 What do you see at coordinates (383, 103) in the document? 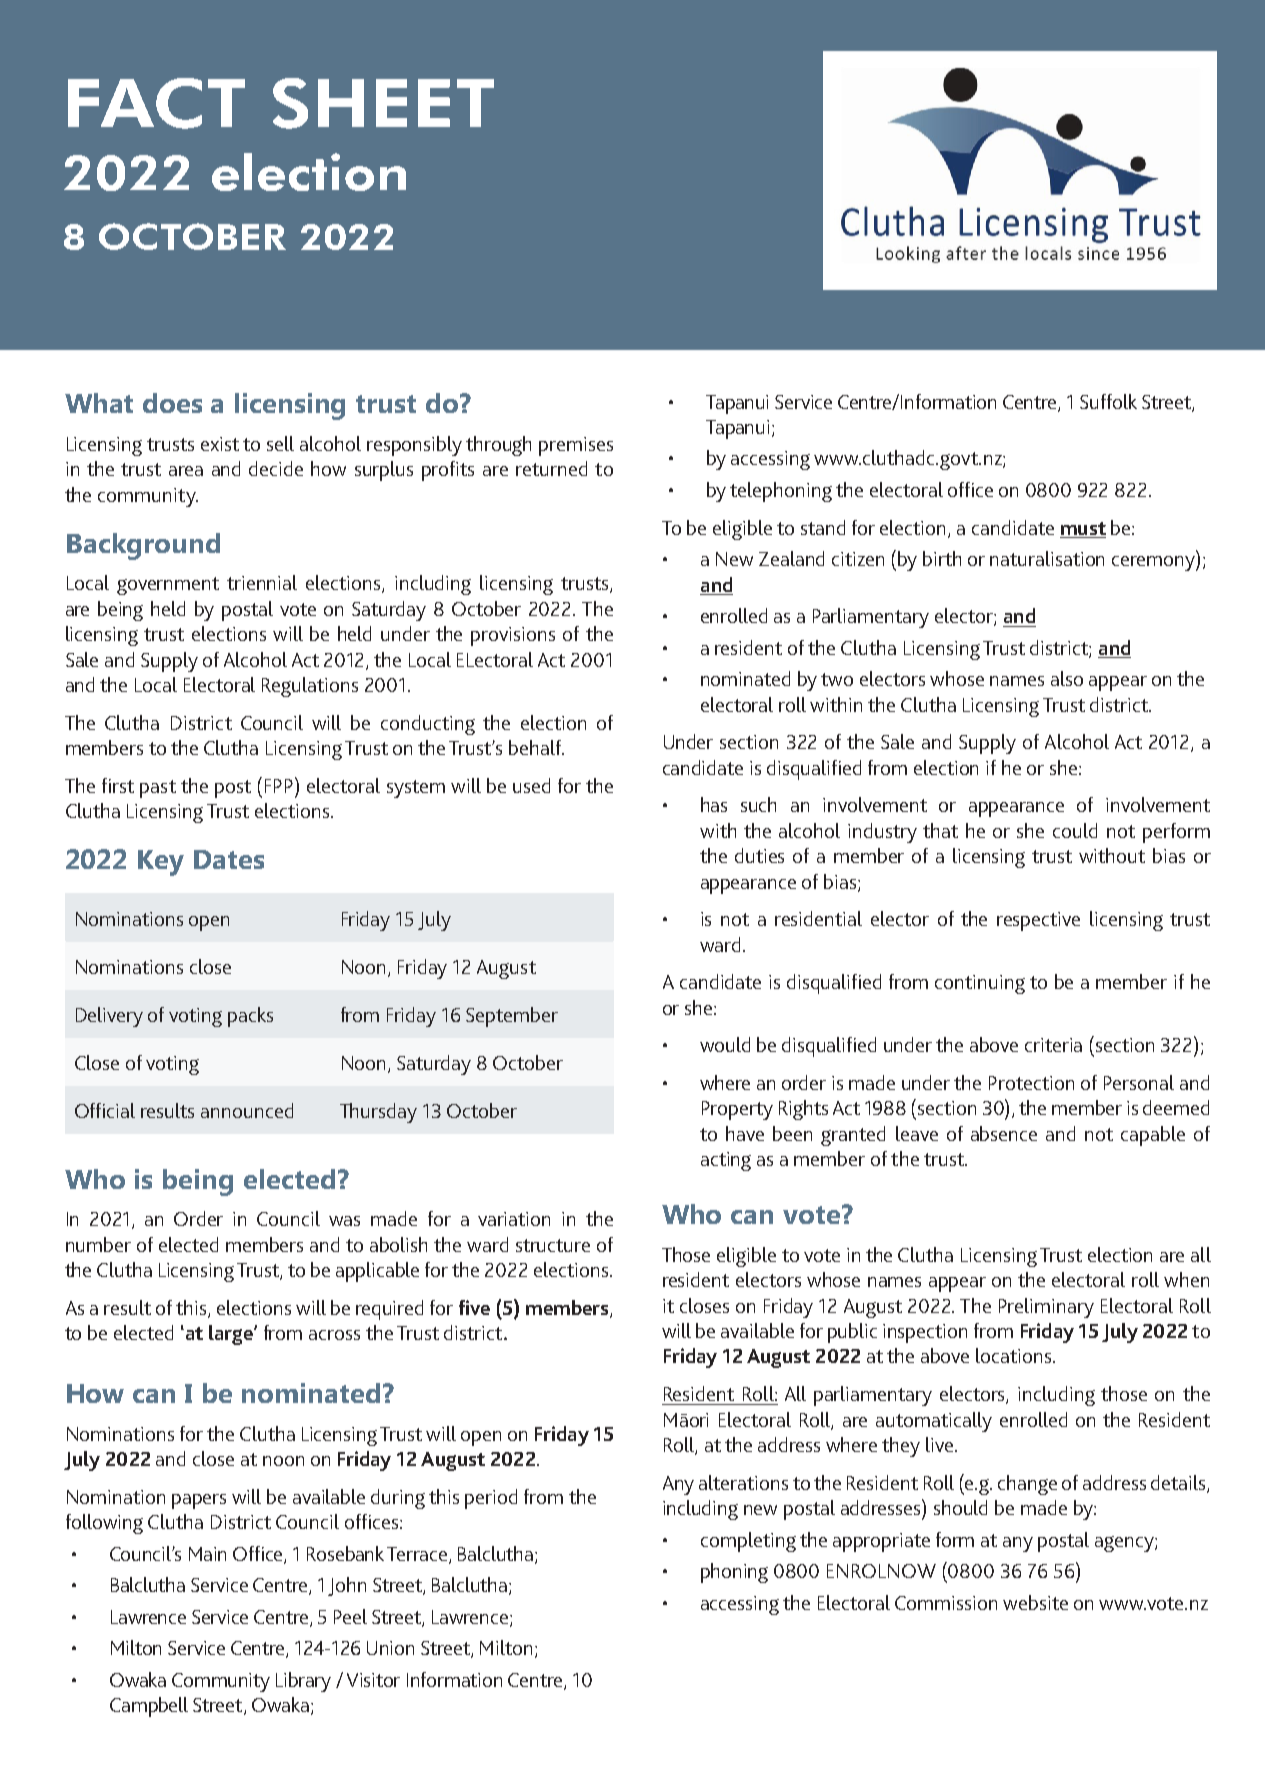
I see `SHEET` at bounding box center [383, 103].
